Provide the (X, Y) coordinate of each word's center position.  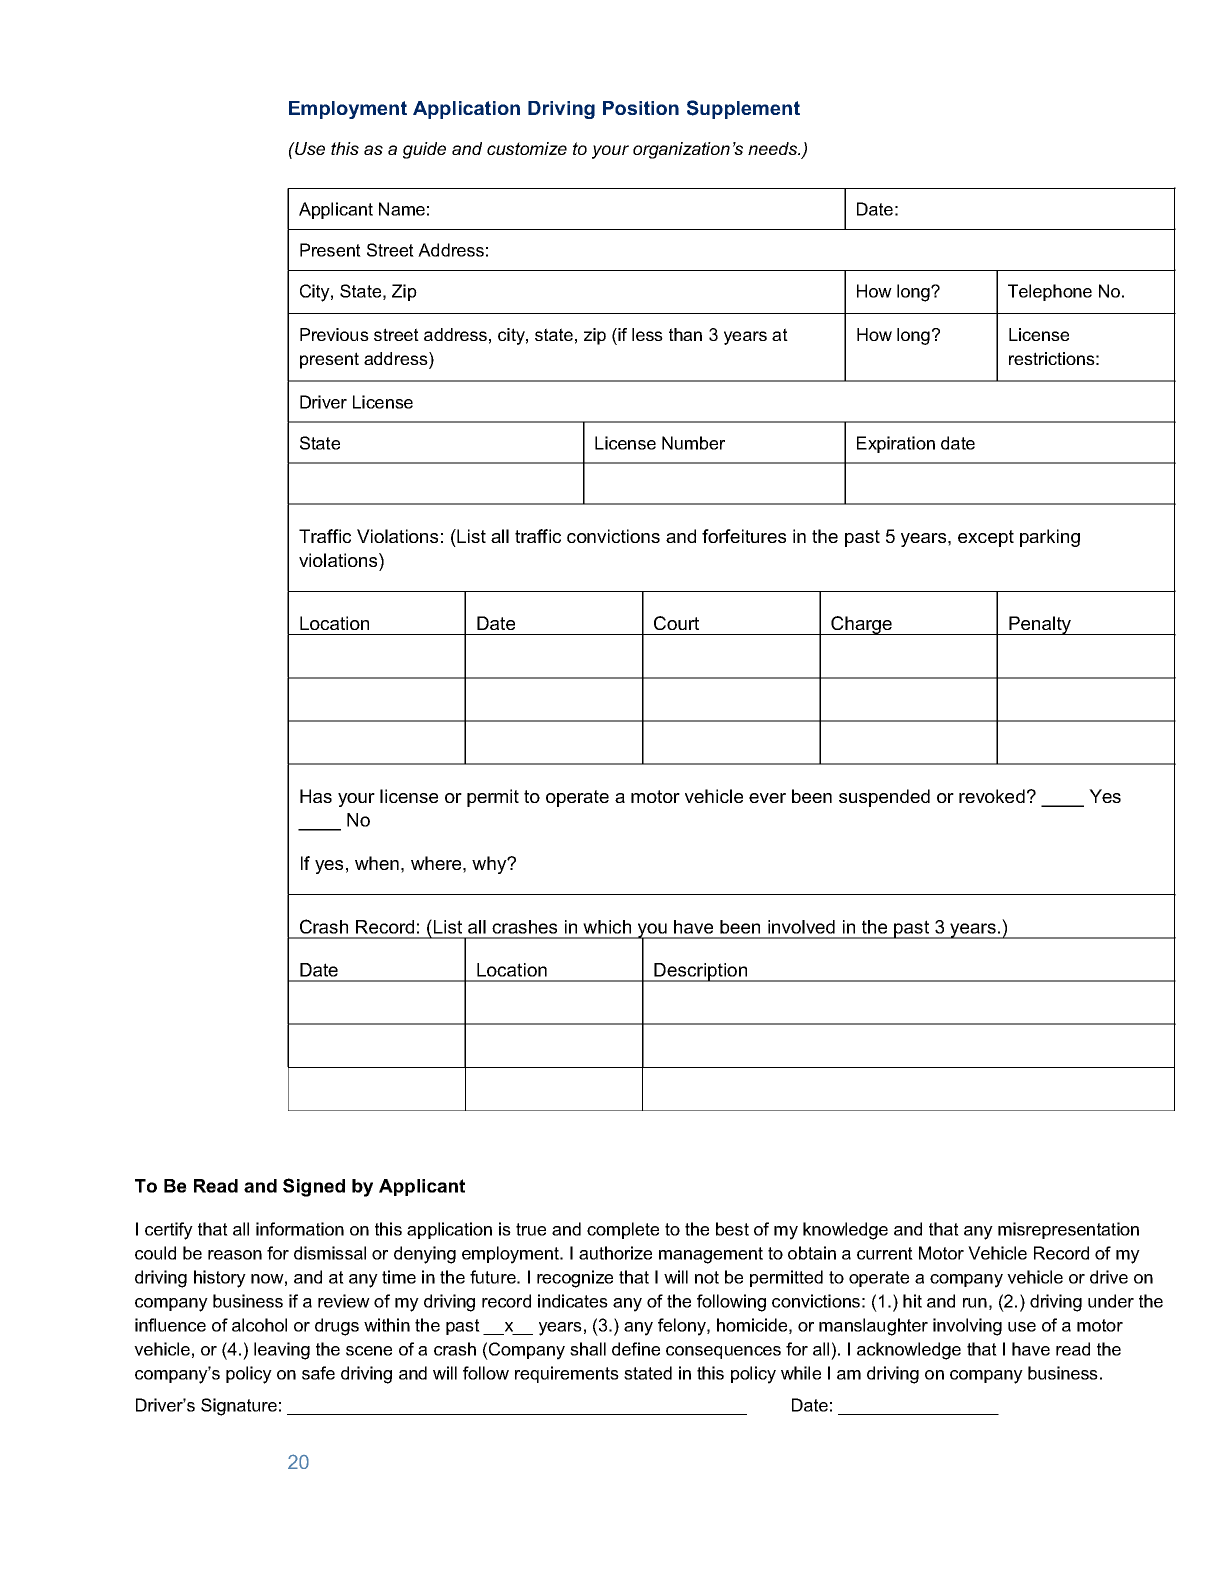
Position (641, 108)
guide (424, 150)
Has (316, 796)
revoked (992, 796)
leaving (282, 1351)
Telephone (1050, 292)
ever (767, 798)
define (636, 1349)
